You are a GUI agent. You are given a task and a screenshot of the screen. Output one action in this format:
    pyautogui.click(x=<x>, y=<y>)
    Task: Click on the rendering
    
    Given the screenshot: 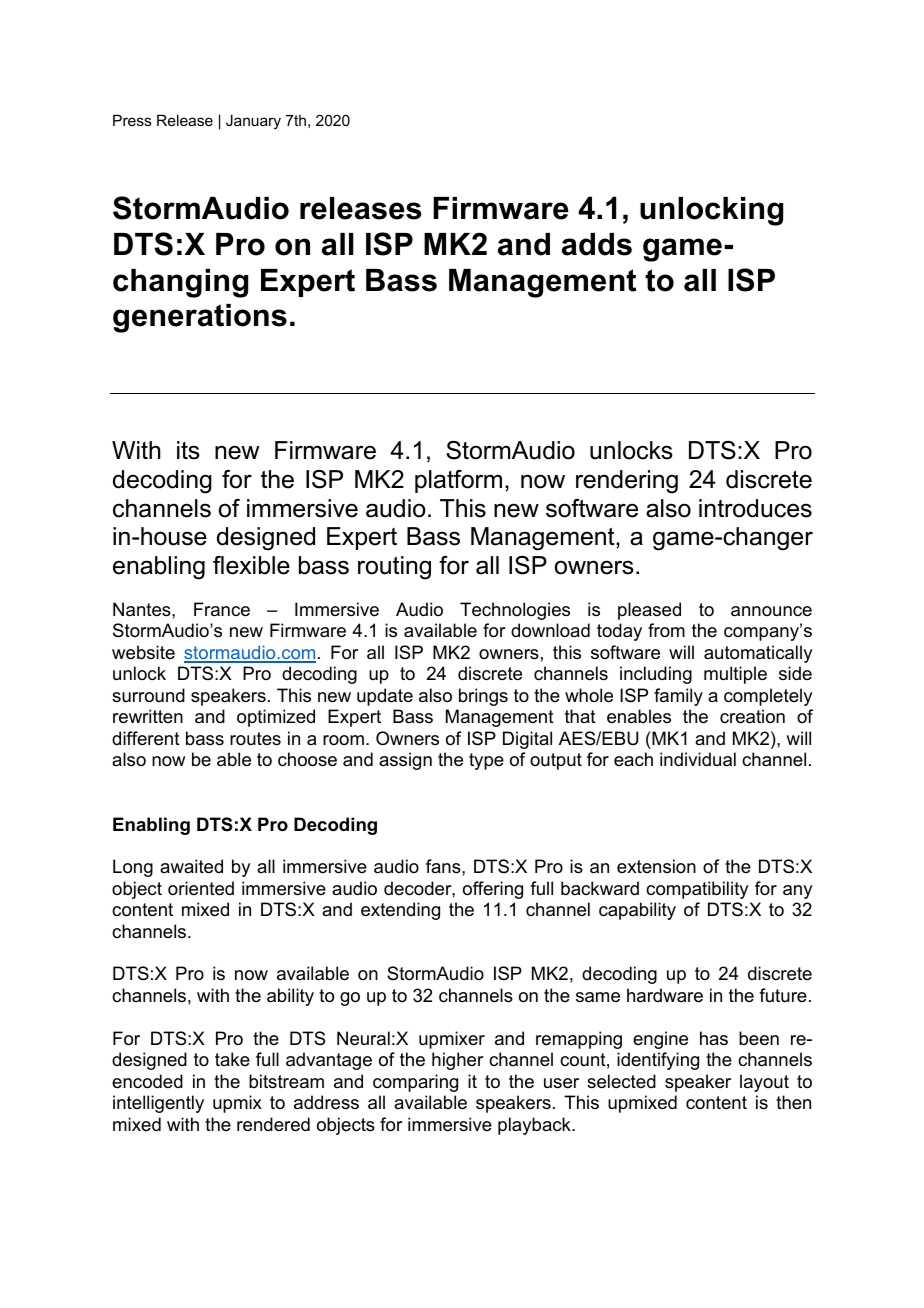 What is the action you would take?
    pyautogui.click(x=627, y=482)
